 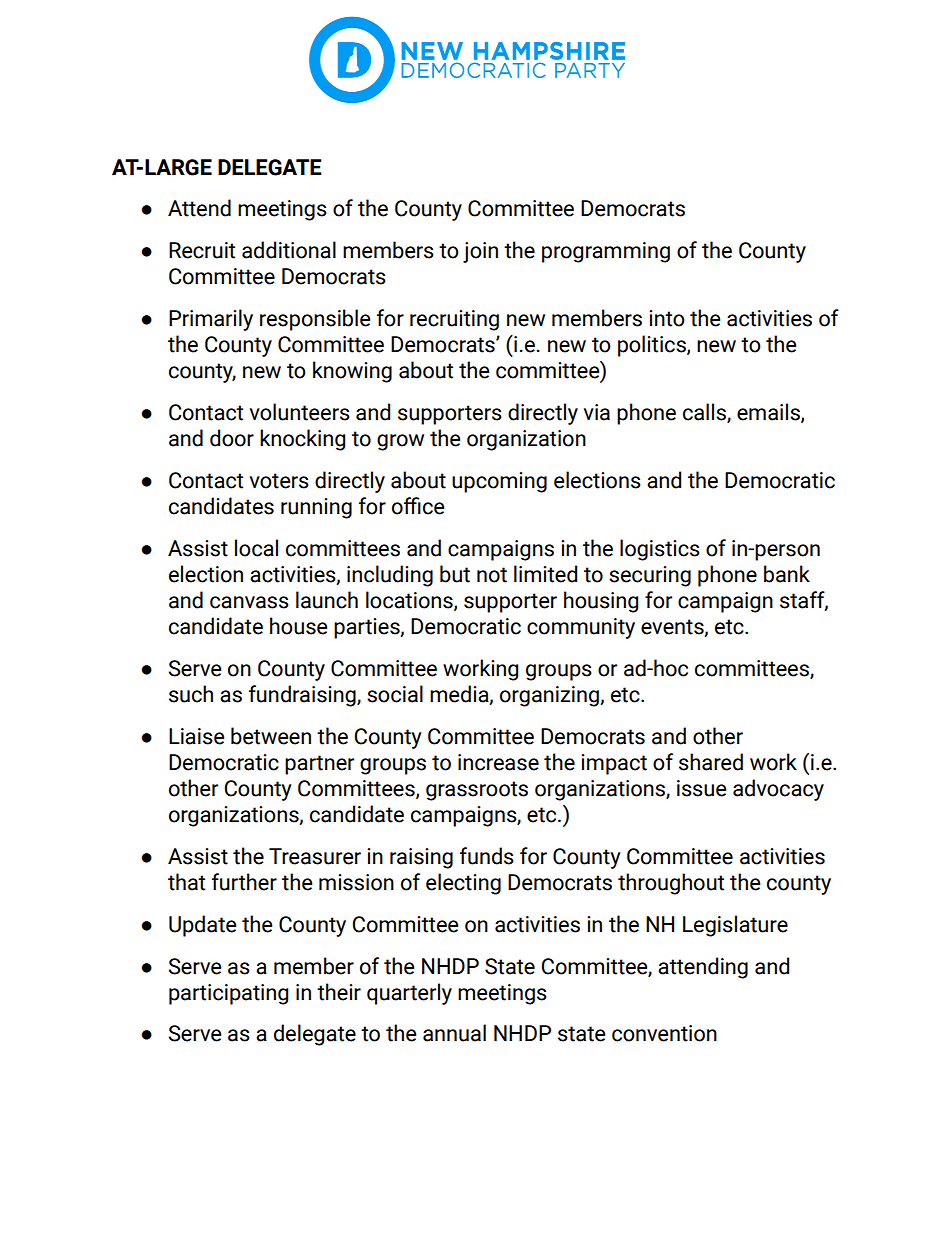 I want to click on additional, so click(x=289, y=250).
